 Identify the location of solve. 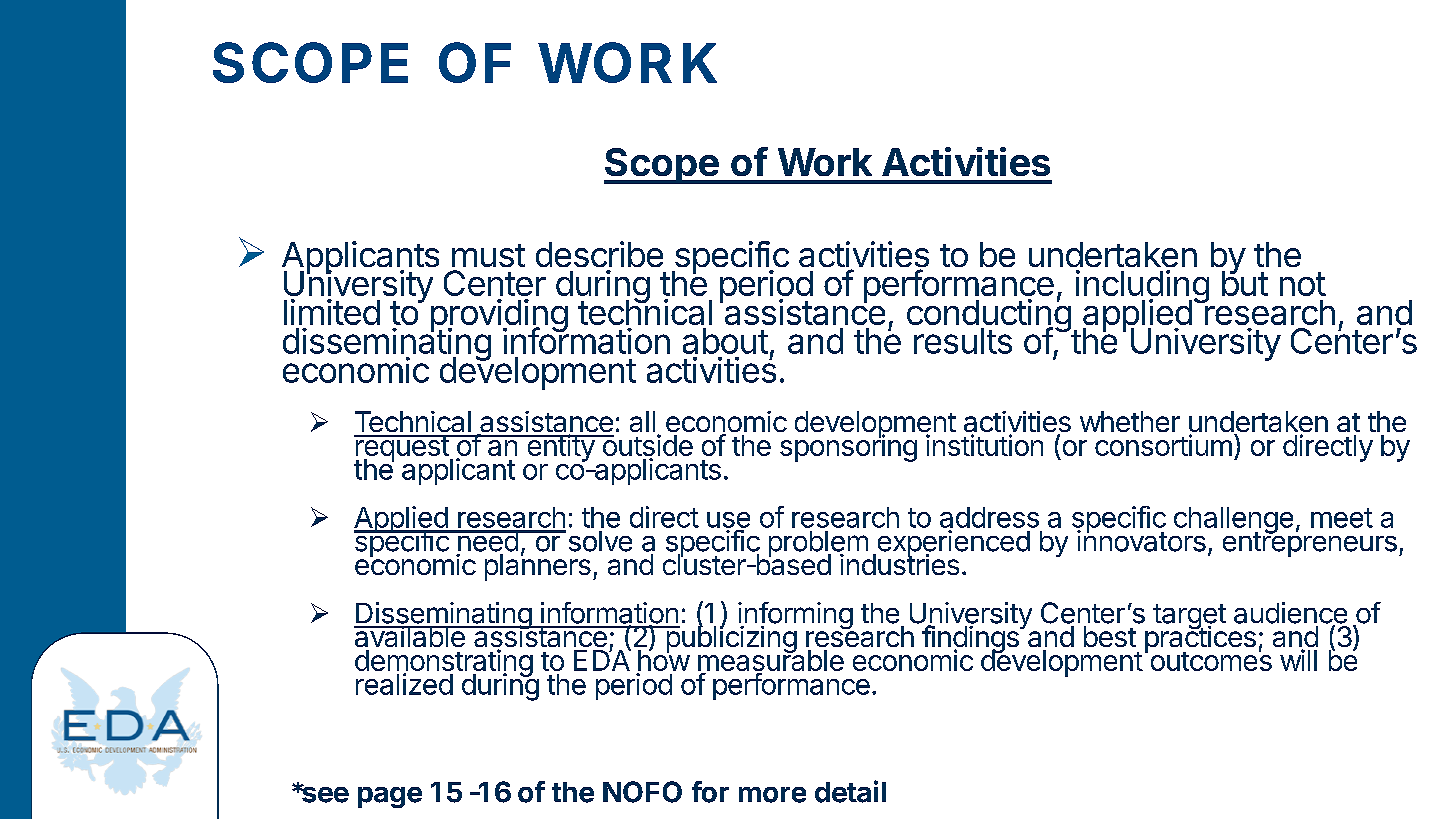
(600, 541).
